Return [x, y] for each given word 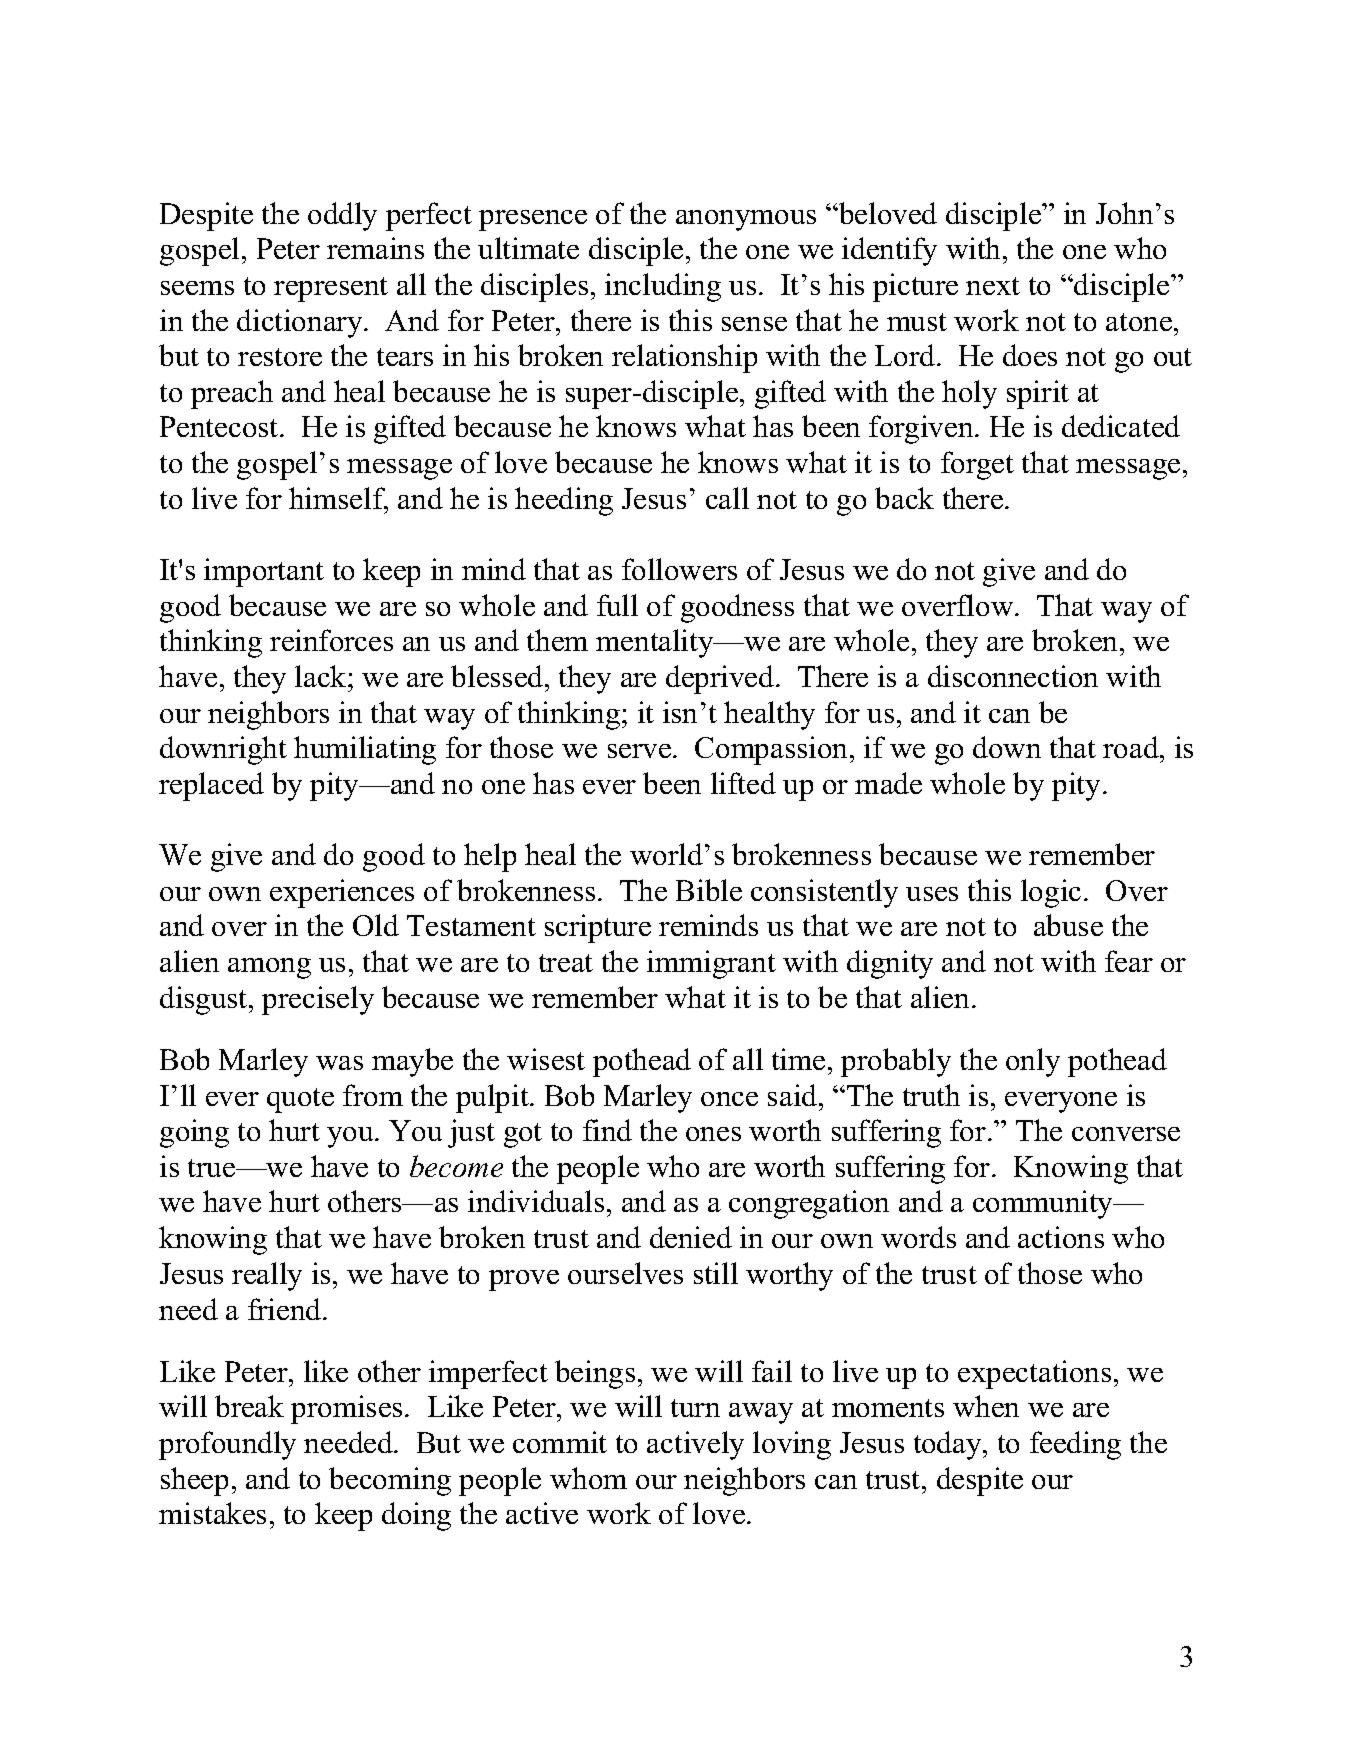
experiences [342, 893]
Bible [709, 890]
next [993, 286]
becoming [390, 1481]
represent [331, 289]
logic [1051, 893]
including [663, 287]
